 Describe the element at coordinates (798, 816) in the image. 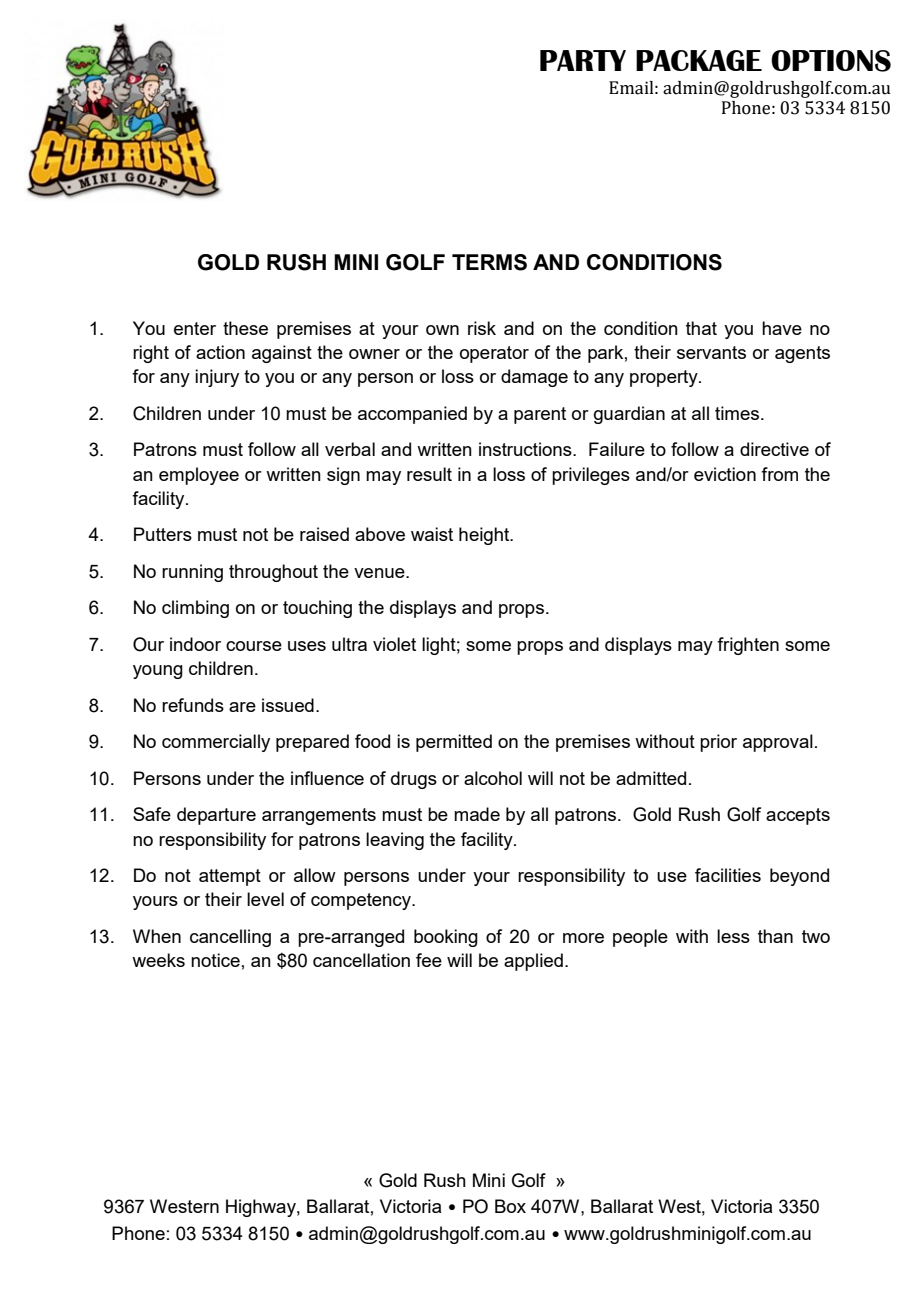

I see `accepts` at that location.
